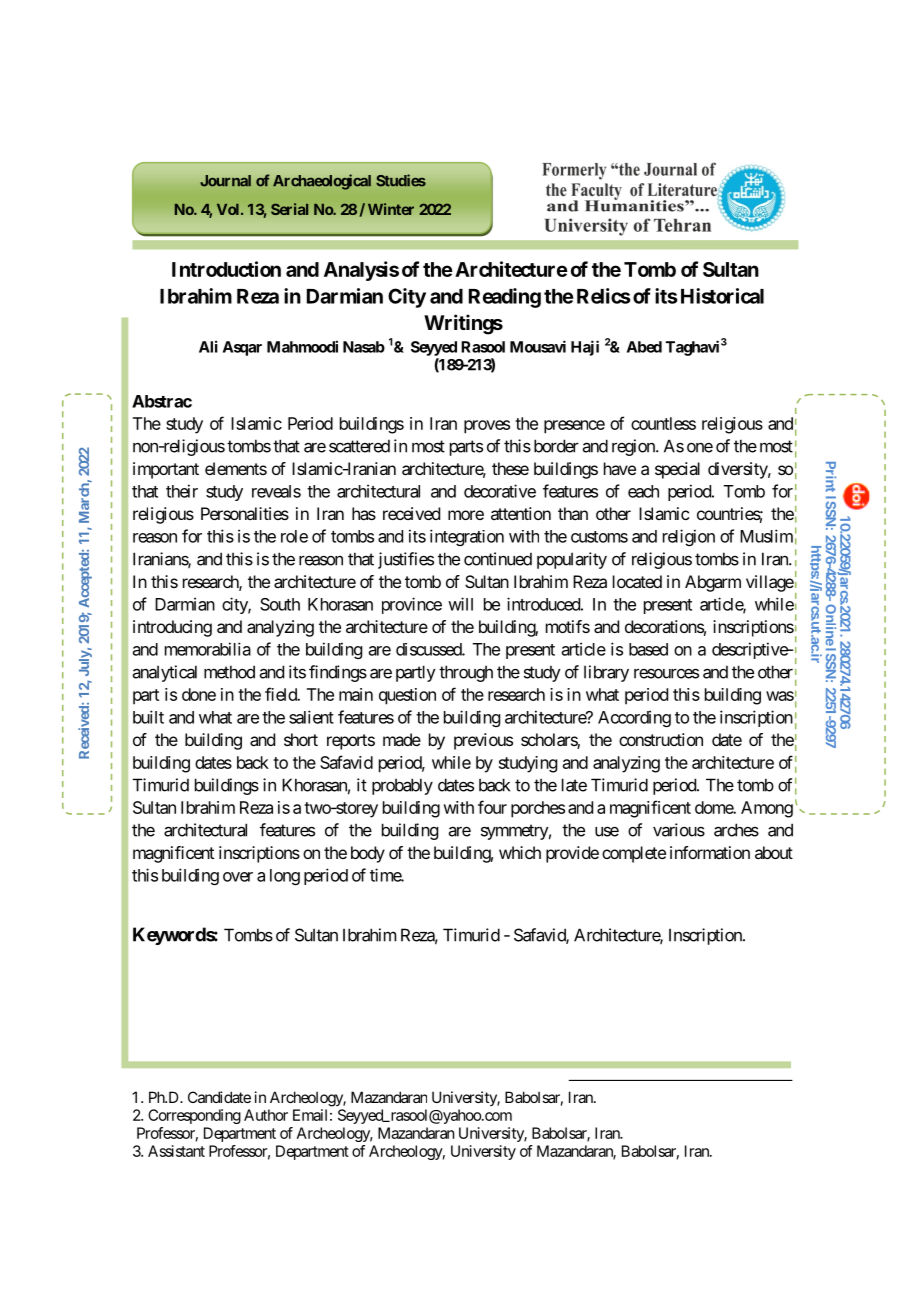 This page has height=1308, width=924. I want to click on Historical, so click(722, 296).
